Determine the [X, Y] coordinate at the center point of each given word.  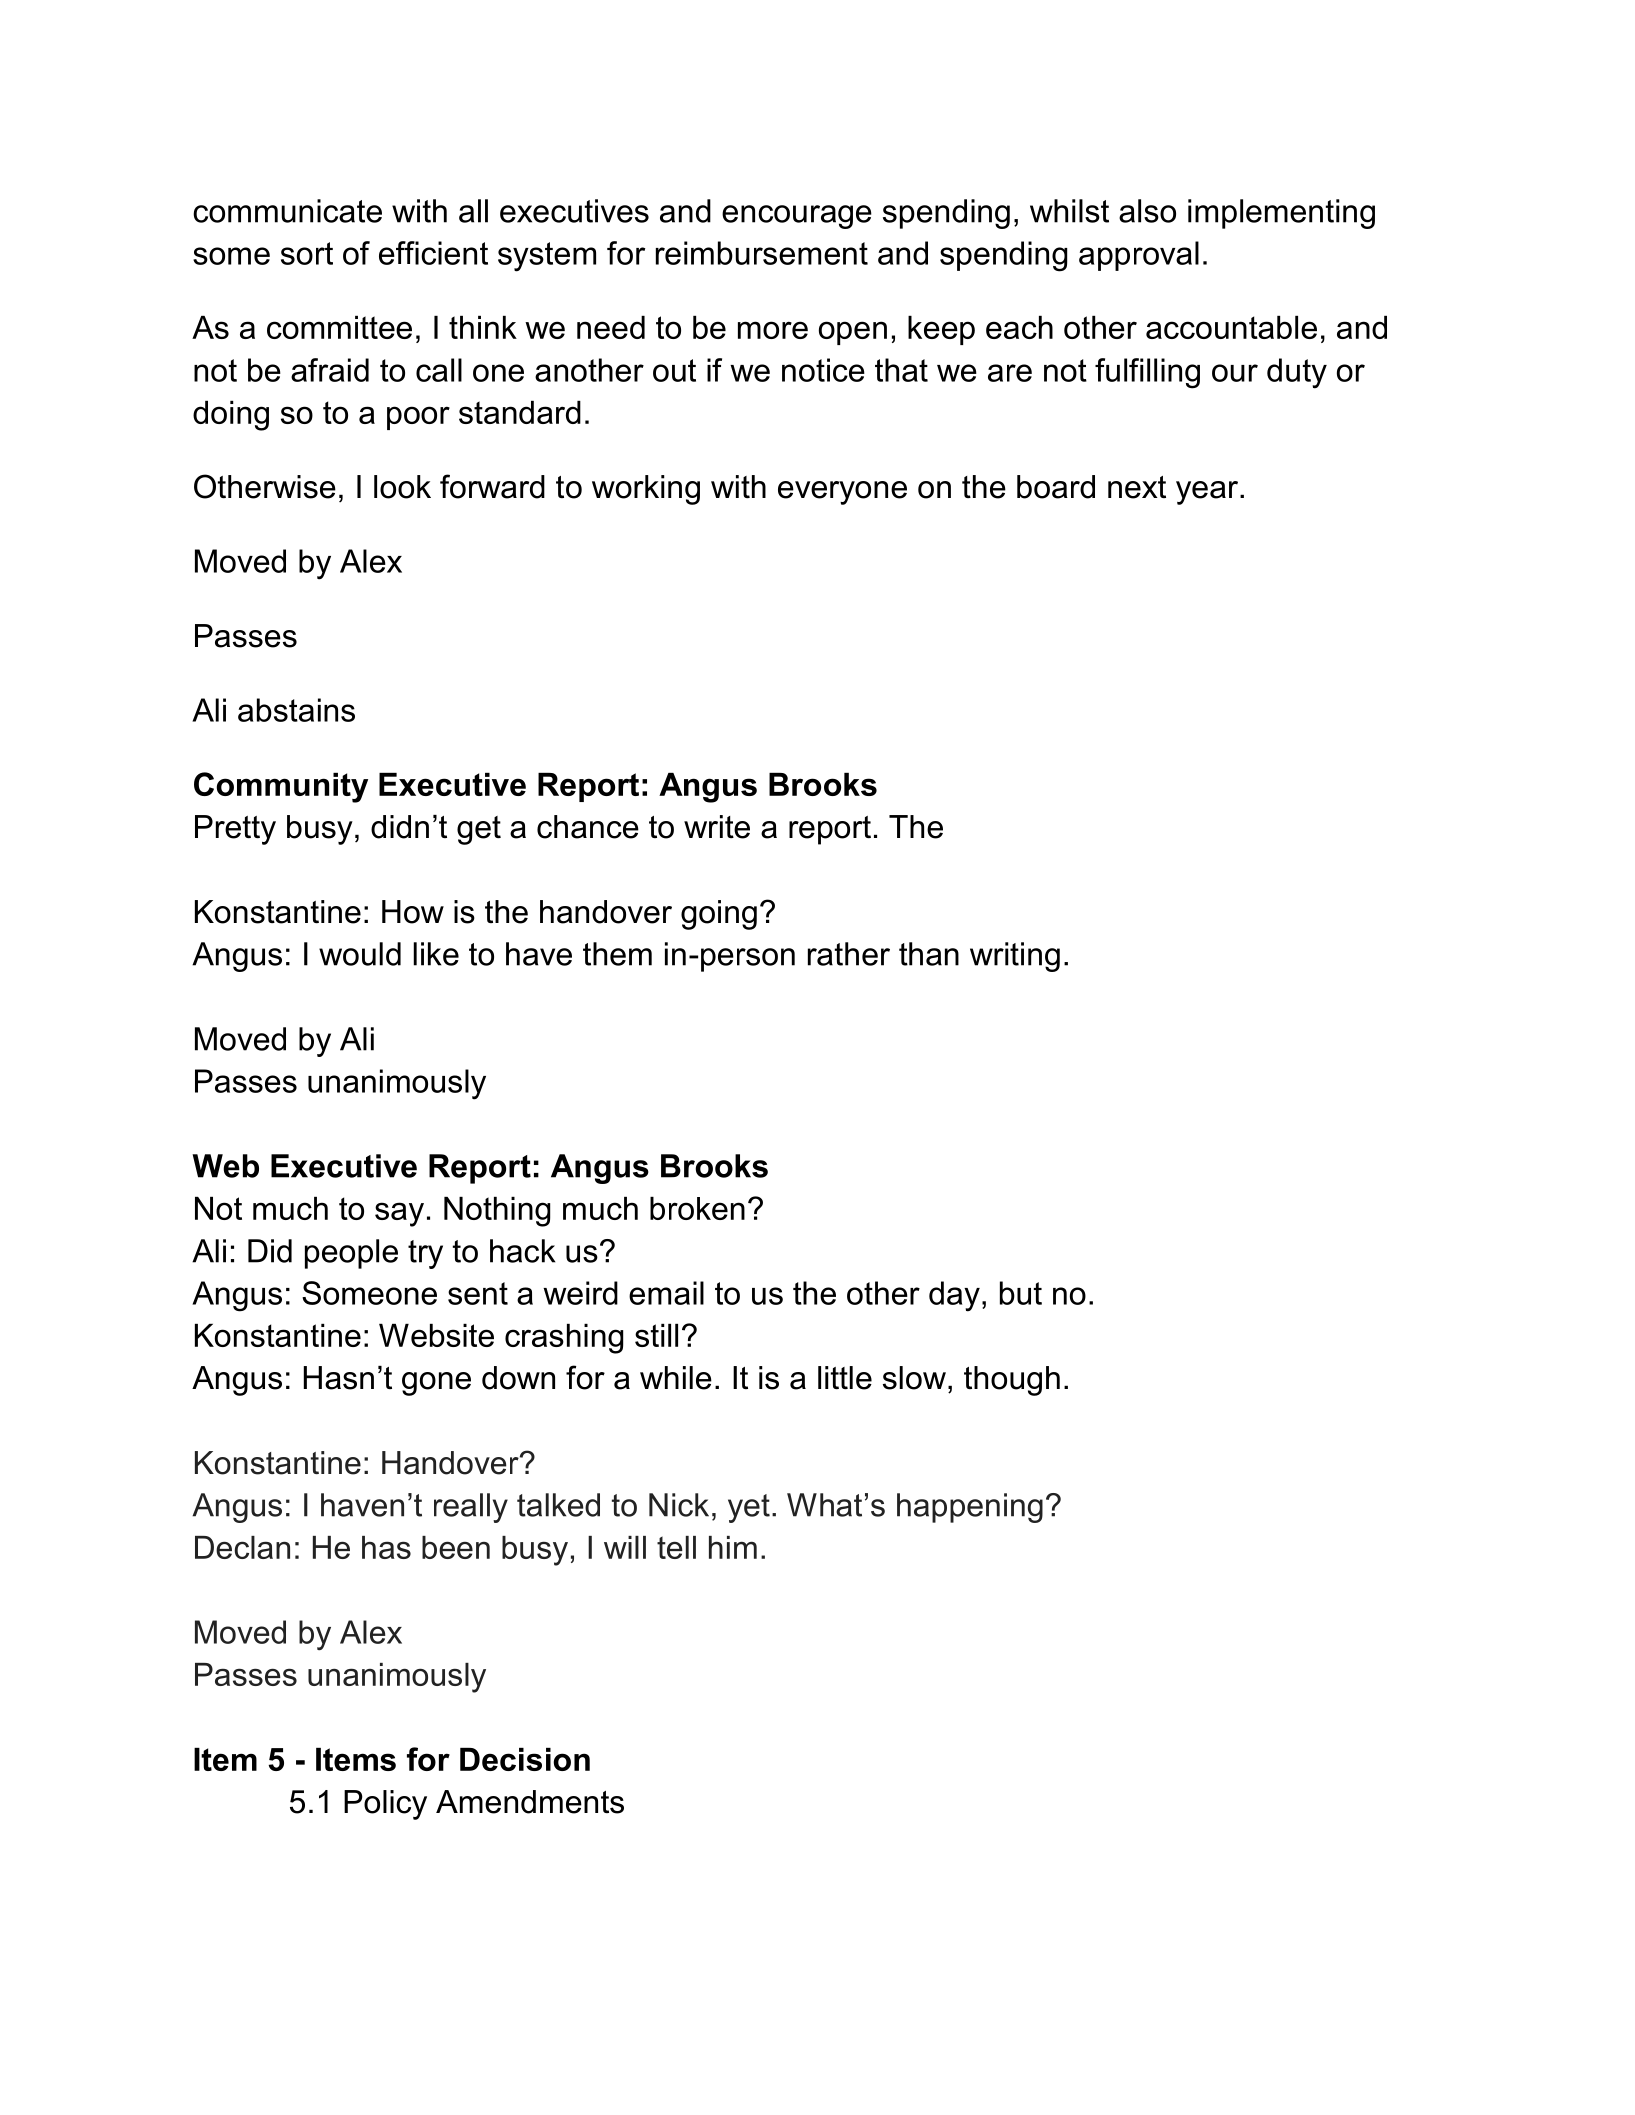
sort [307, 253]
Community [281, 787]
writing [1015, 957]
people [351, 1254]
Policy [385, 1805]
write [717, 827]
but [1021, 1293]
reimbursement [762, 253]
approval [1139, 256]
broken [697, 1208]
